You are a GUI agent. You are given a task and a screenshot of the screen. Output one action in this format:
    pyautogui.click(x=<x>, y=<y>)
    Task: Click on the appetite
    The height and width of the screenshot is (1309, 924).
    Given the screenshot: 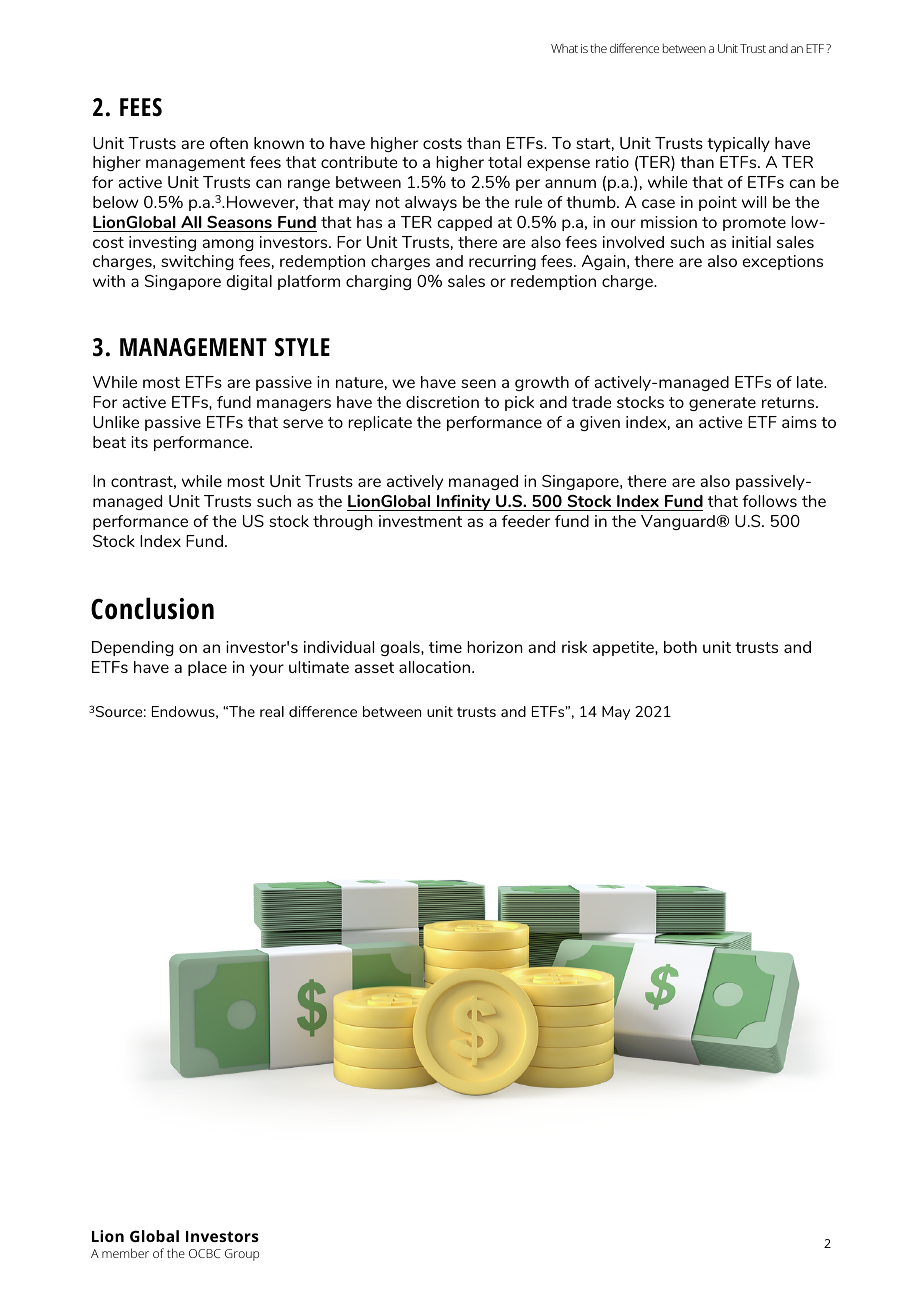 What is the action you would take?
    pyautogui.click(x=624, y=648)
